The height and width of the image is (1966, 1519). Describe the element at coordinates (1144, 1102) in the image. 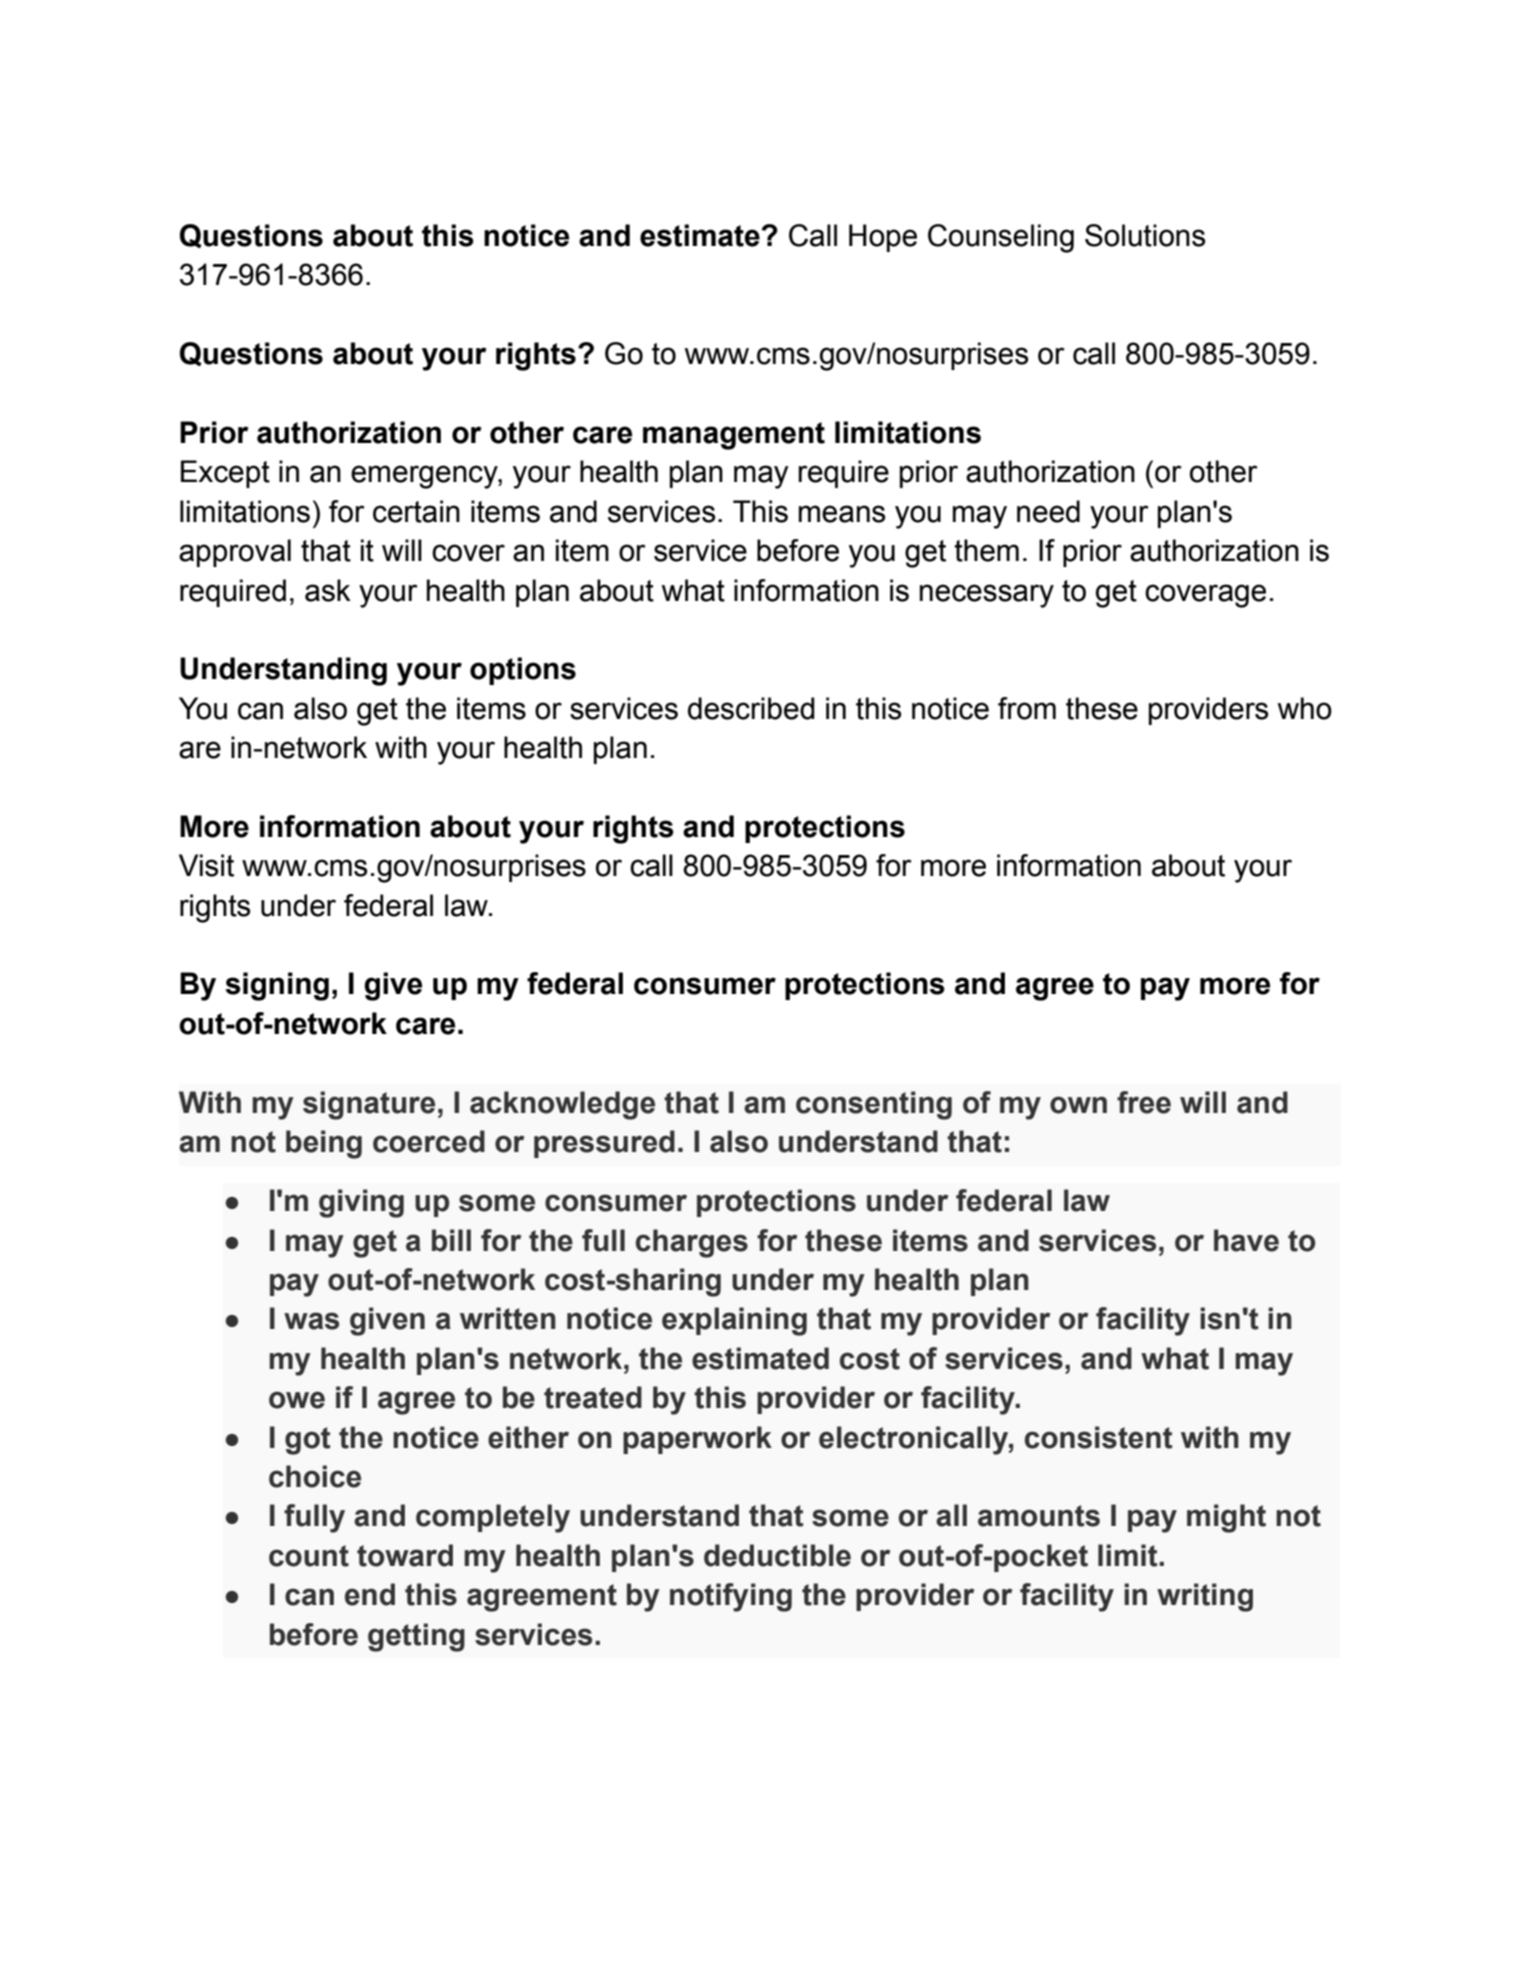

I see `free` at that location.
